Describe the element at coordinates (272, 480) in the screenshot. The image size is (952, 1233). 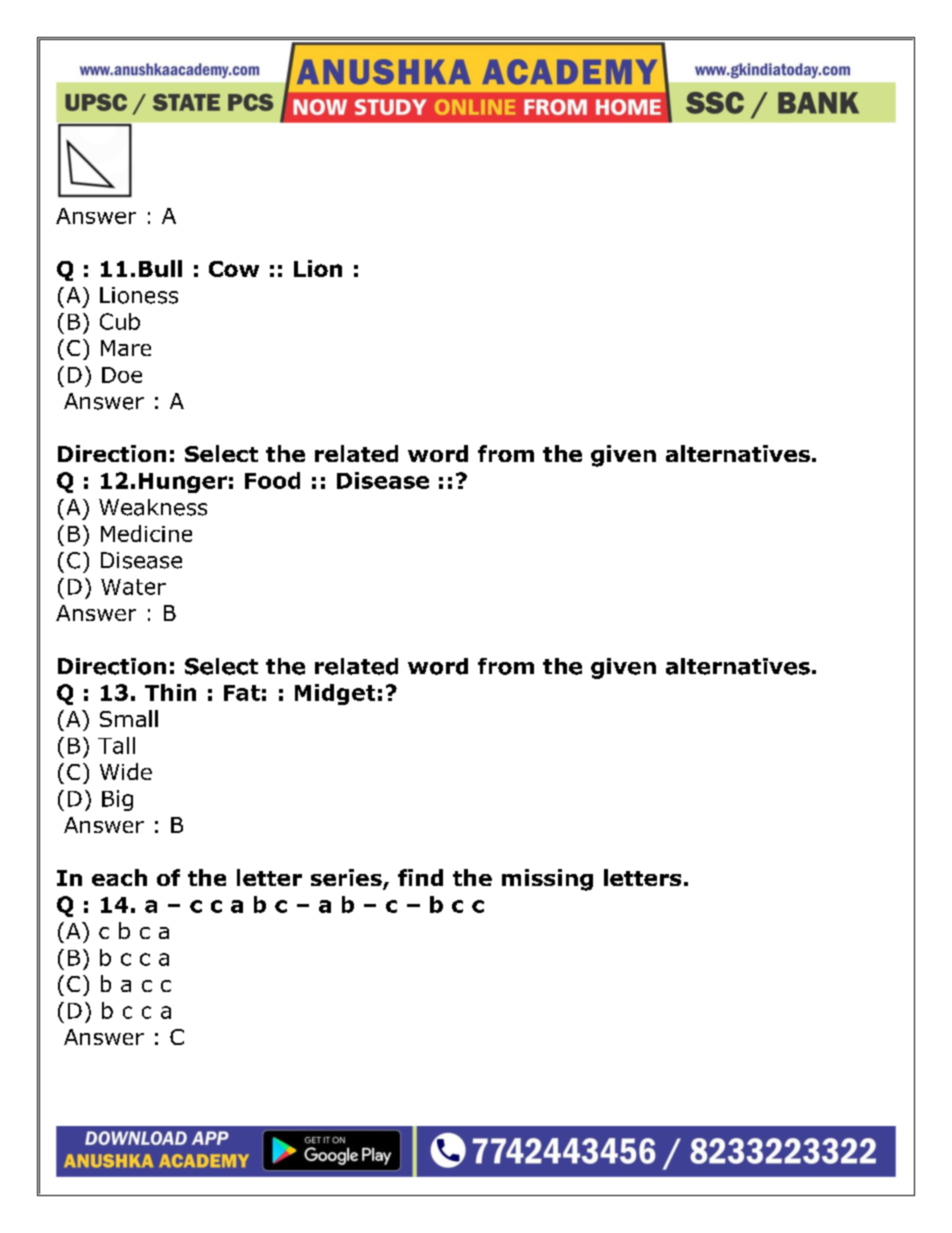
I see `Food` at that location.
